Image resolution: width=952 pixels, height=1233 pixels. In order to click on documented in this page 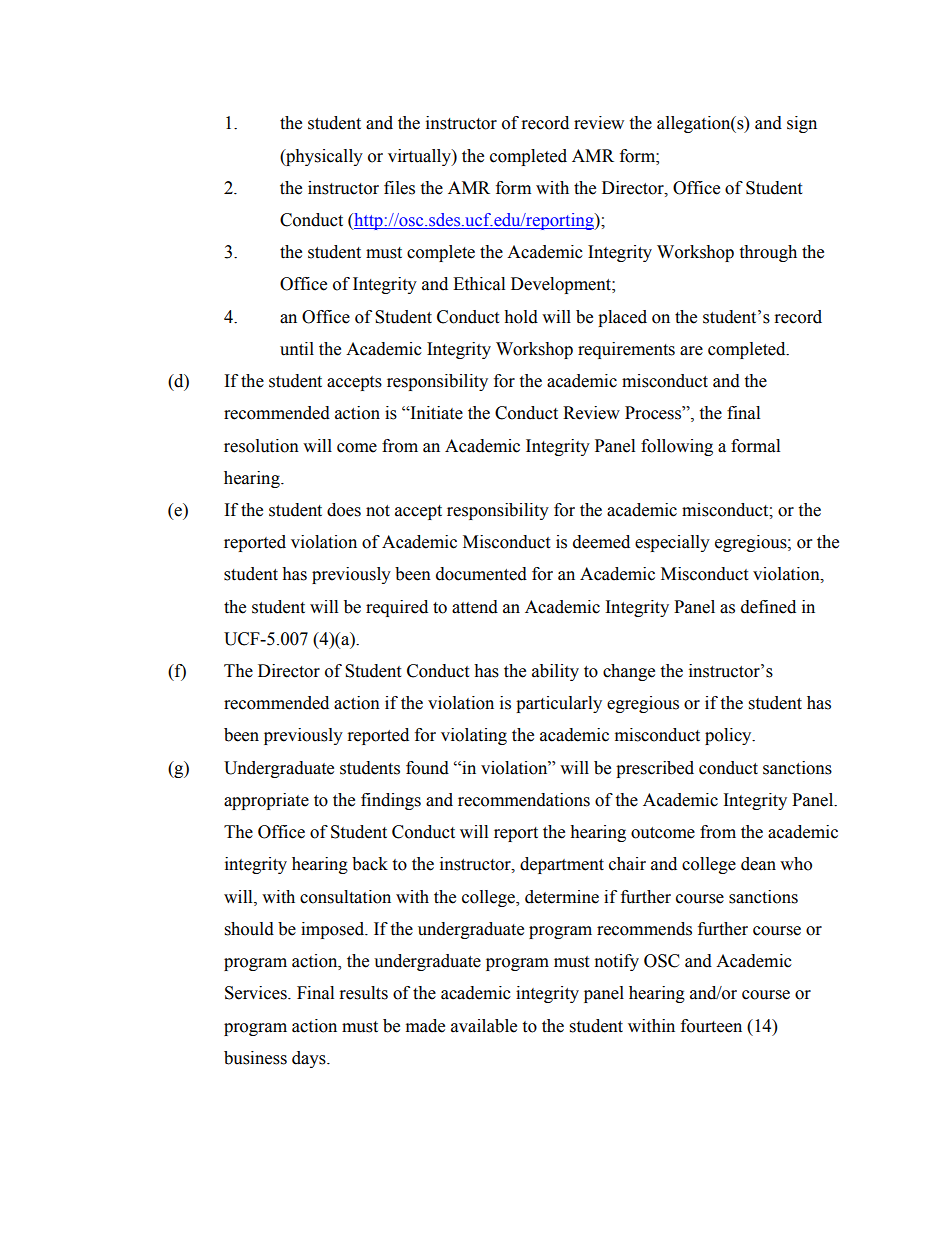, I will do `click(481, 574)`.
